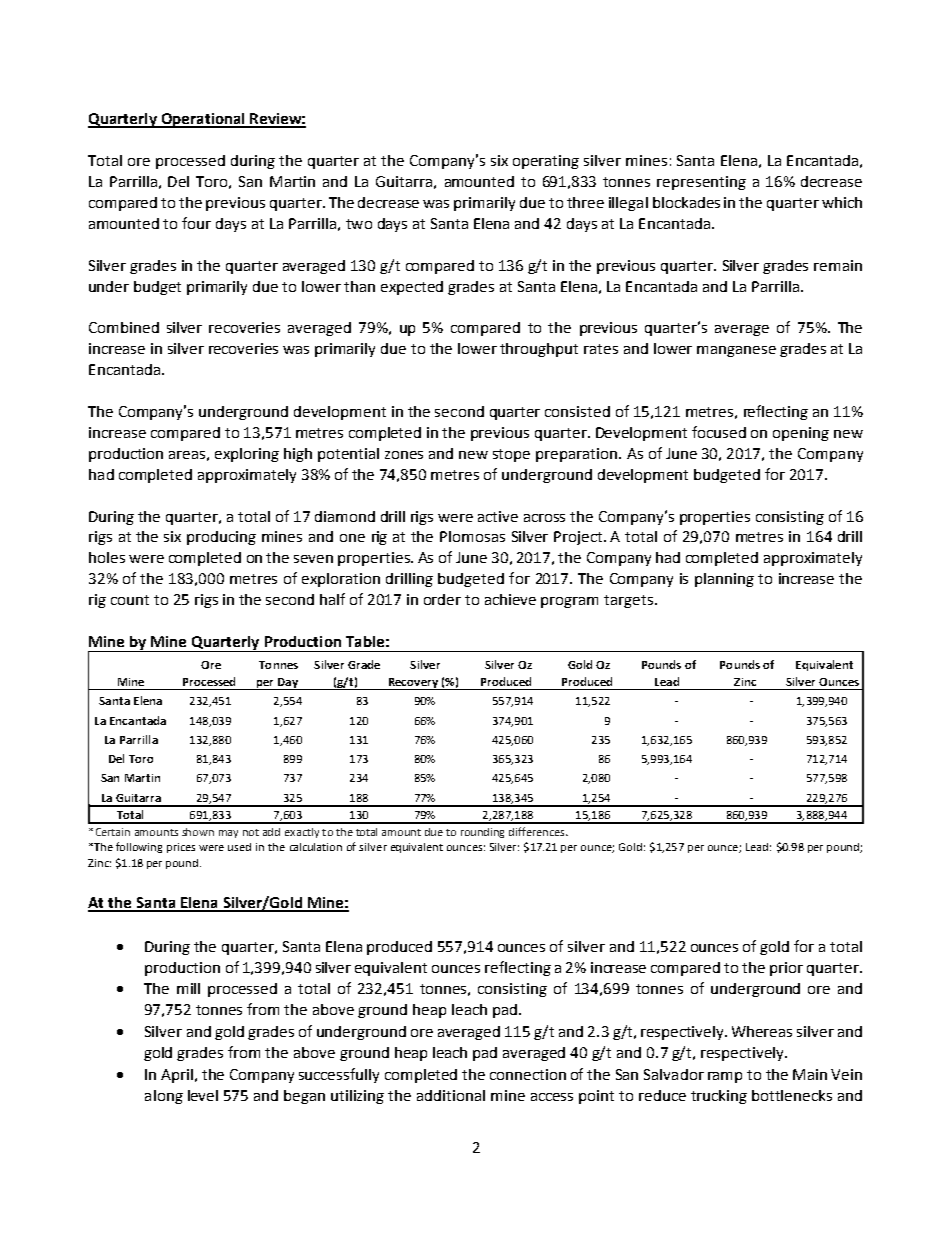  I want to click on manganese, so click(736, 351).
